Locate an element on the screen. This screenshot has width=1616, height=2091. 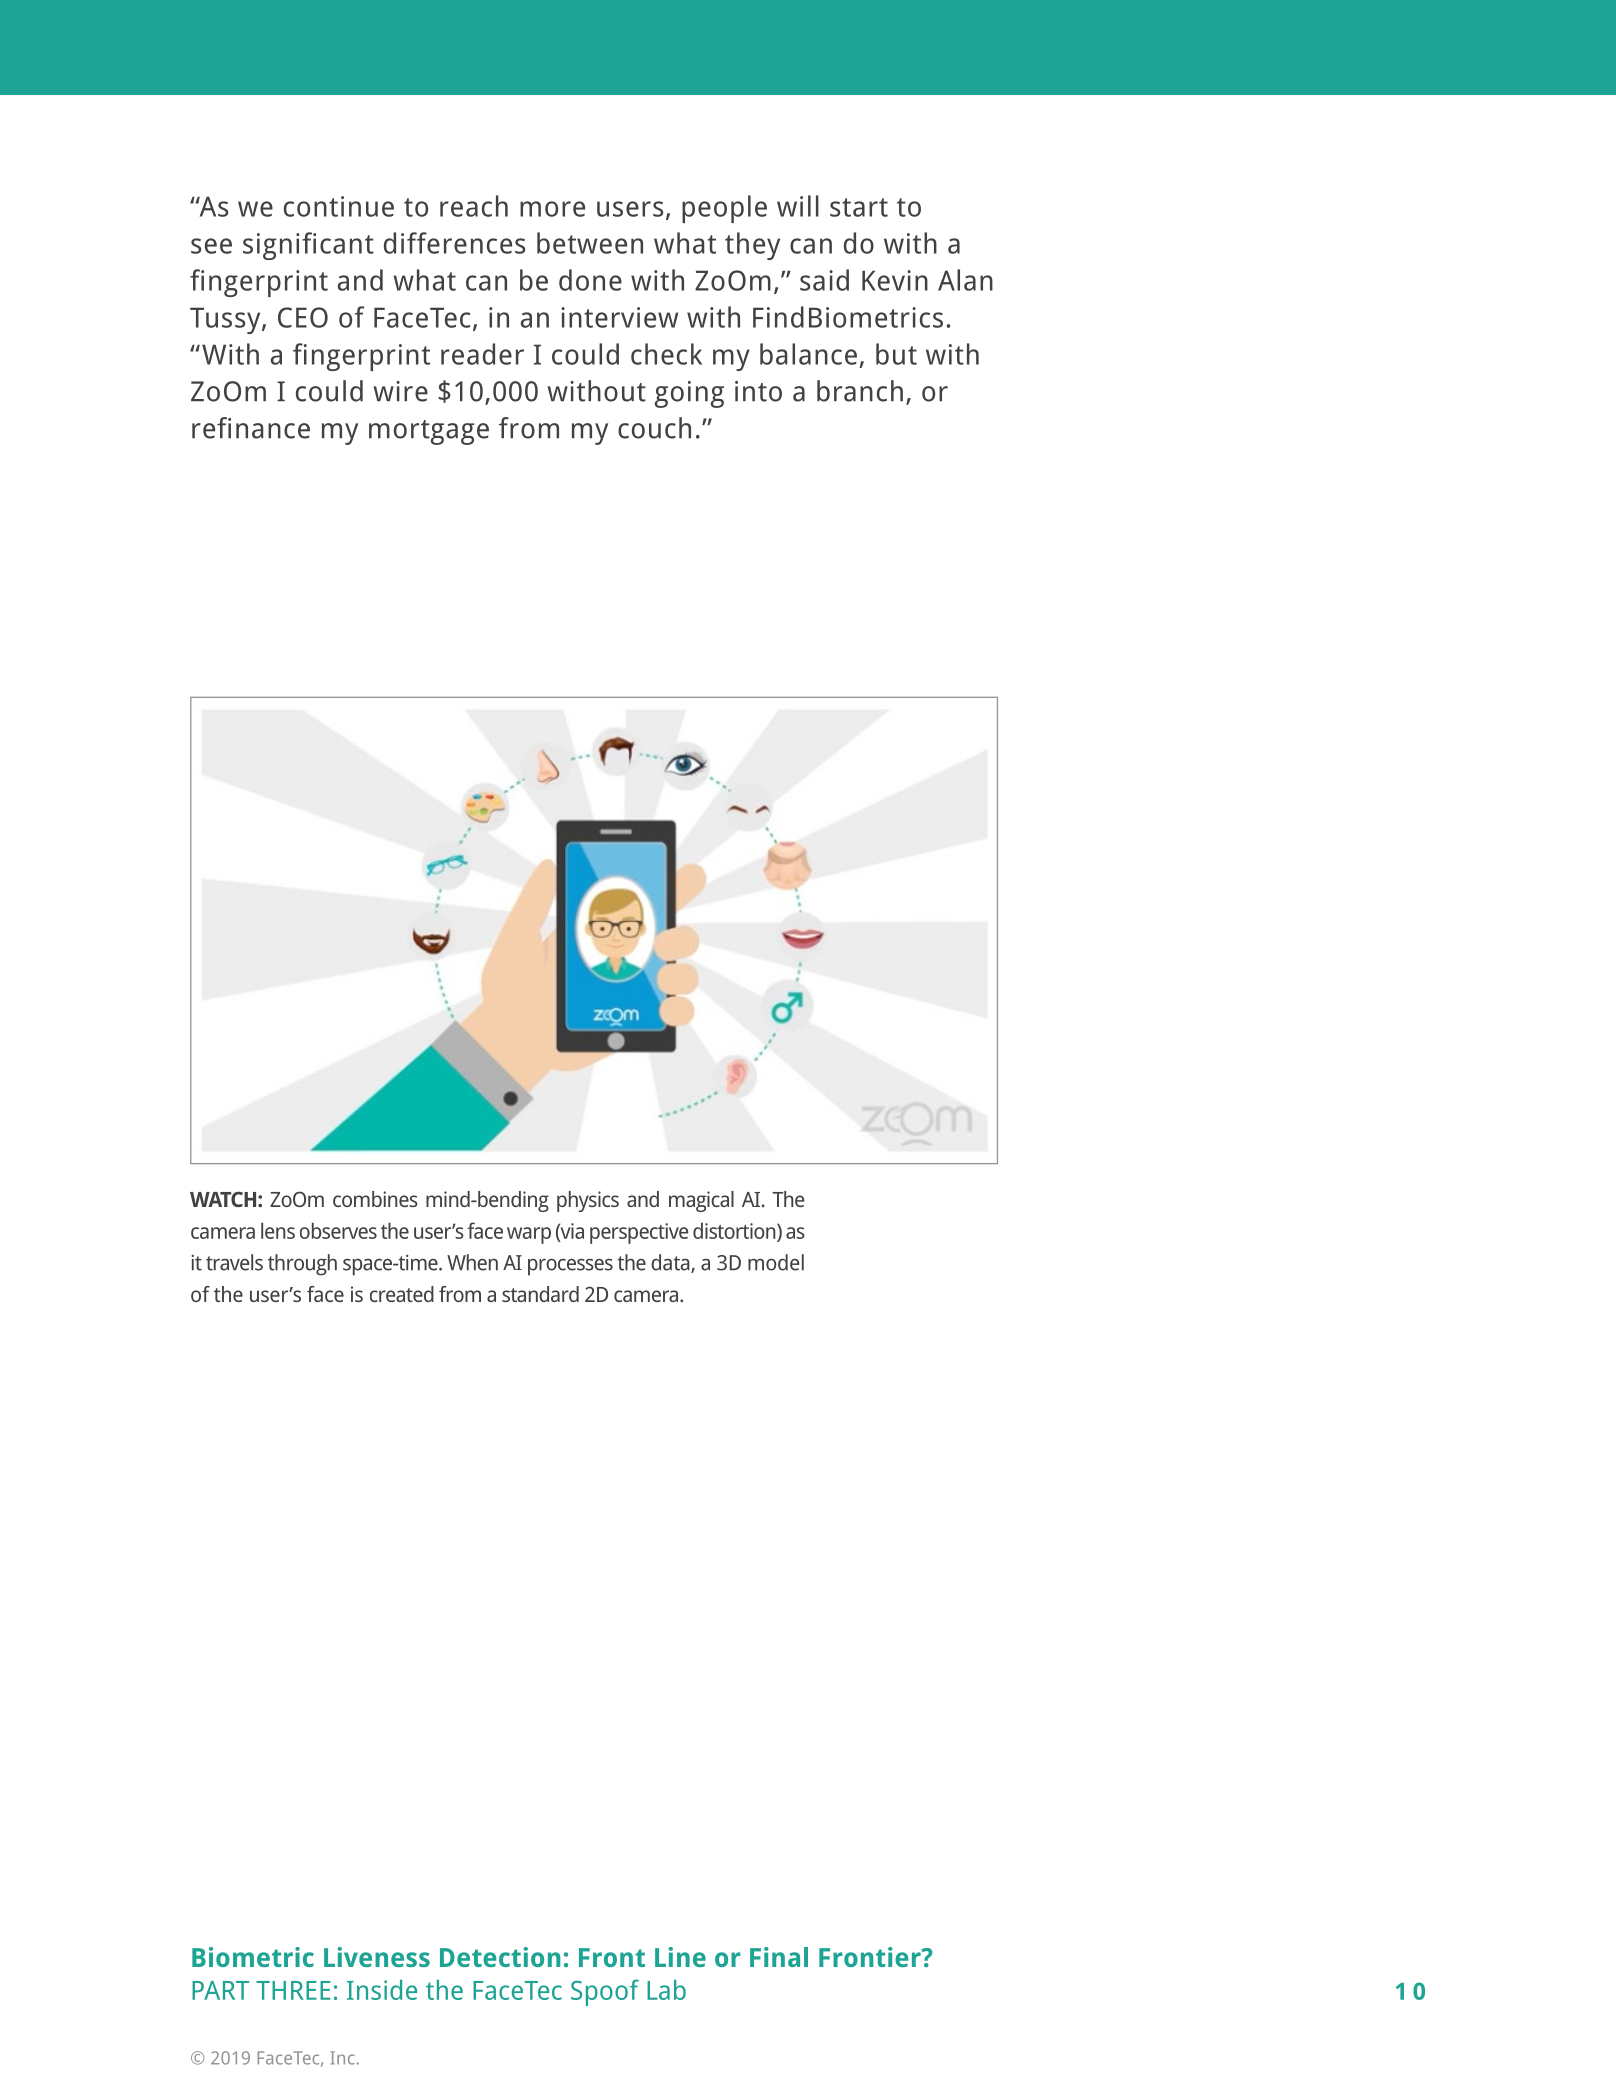
lens is located at coordinates (278, 1230).
